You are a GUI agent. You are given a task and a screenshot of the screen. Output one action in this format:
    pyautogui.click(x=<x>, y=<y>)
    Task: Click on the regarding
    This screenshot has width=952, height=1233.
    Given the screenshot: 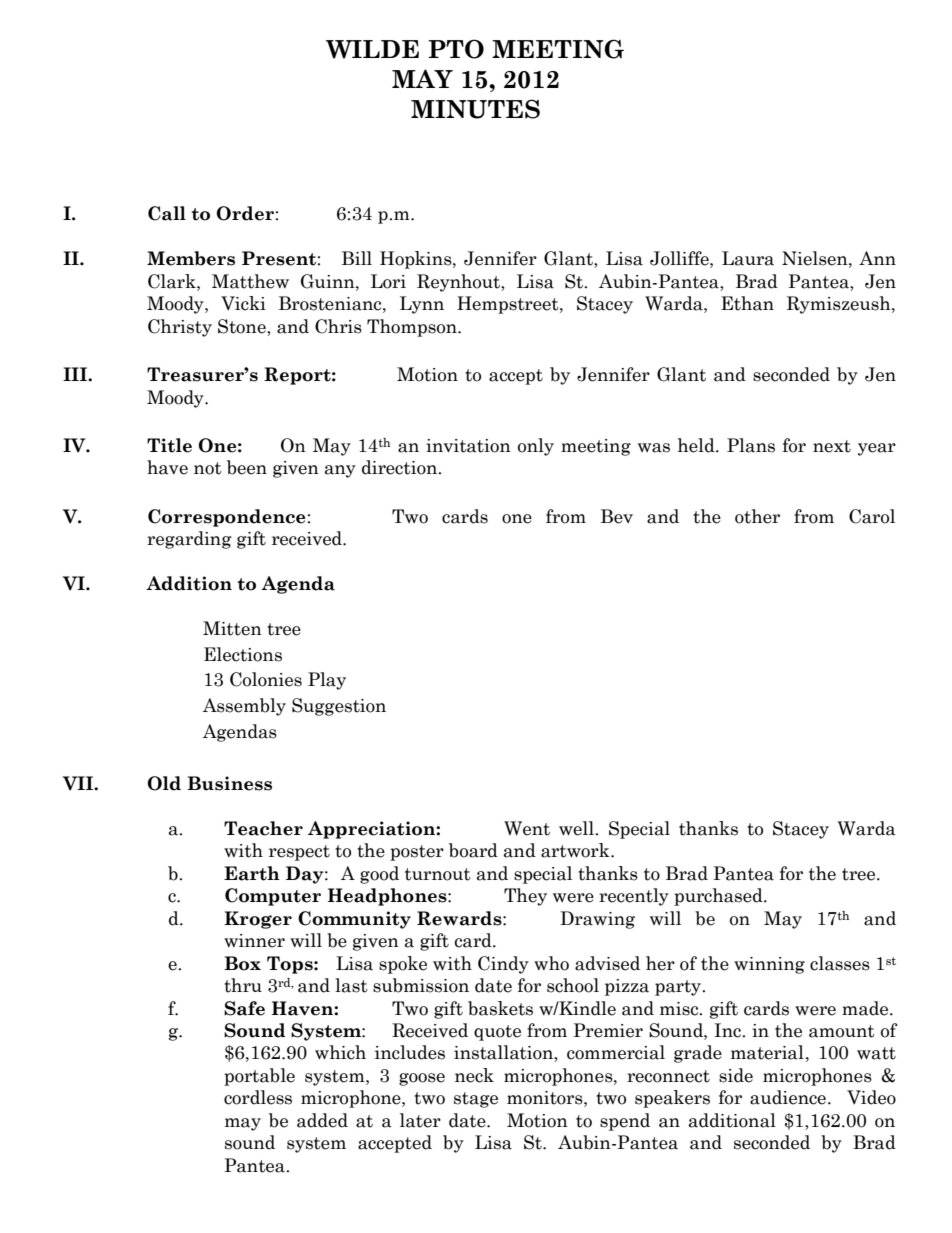 What is the action you would take?
    pyautogui.click(x=189, y=540)
